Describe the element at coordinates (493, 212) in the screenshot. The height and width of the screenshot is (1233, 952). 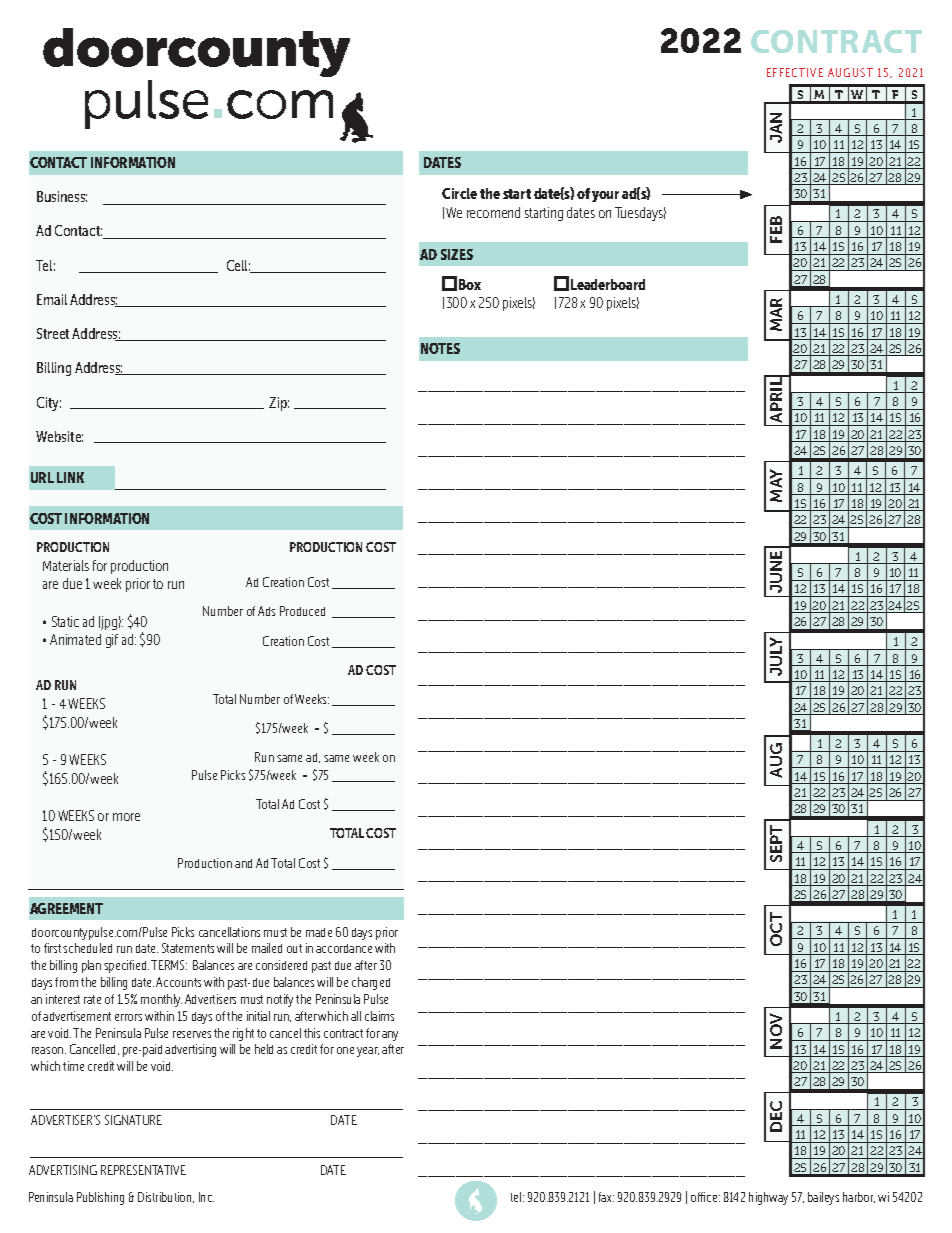
I see `recomend` at that location.
